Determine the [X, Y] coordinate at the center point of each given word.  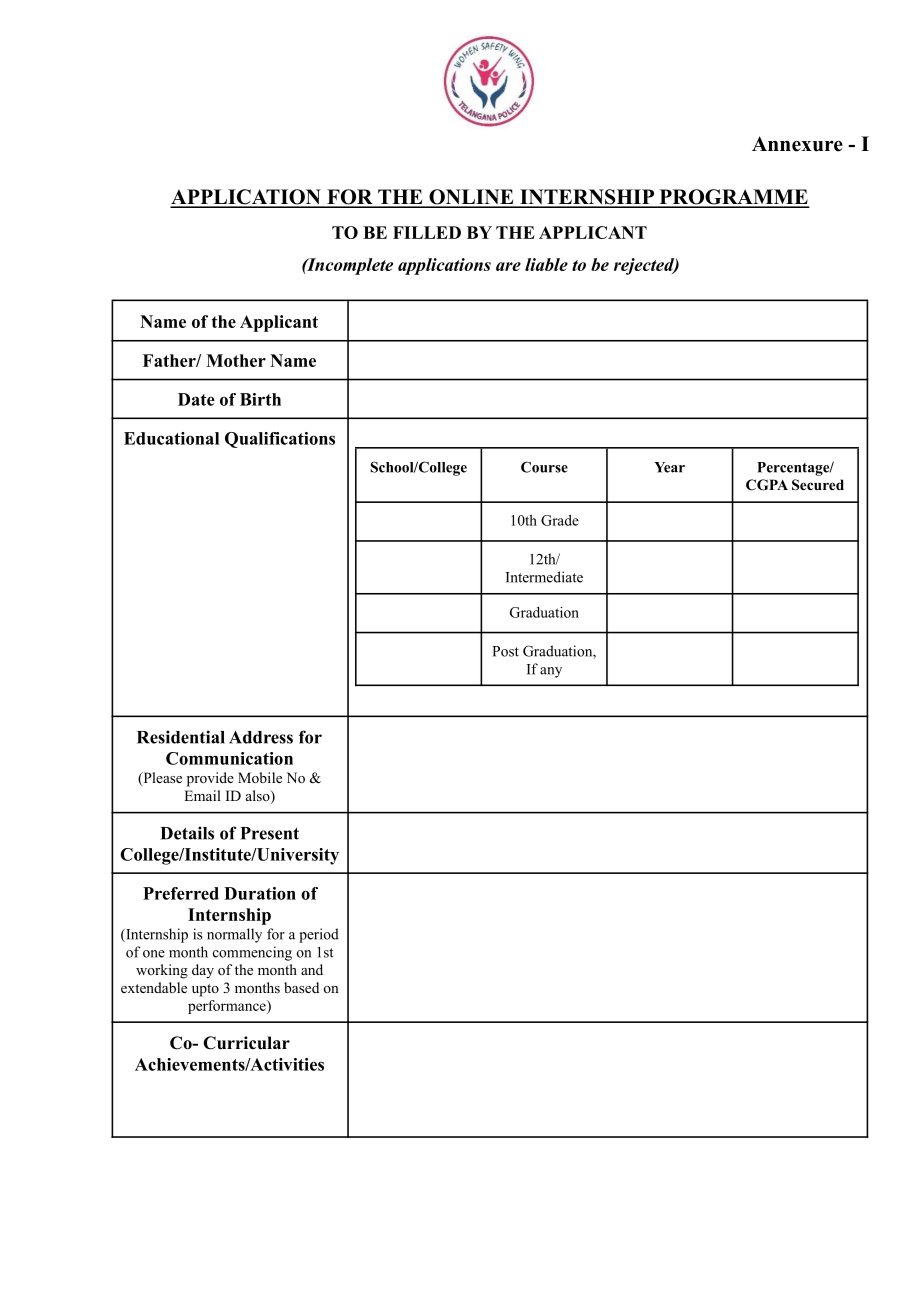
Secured [818, 485]
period [319, 935]
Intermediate [544, 577]
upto [205, 990]
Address [261, 737]
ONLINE [471, 198]
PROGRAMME [733, 198]
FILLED [427, 232]
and [312, 969]
